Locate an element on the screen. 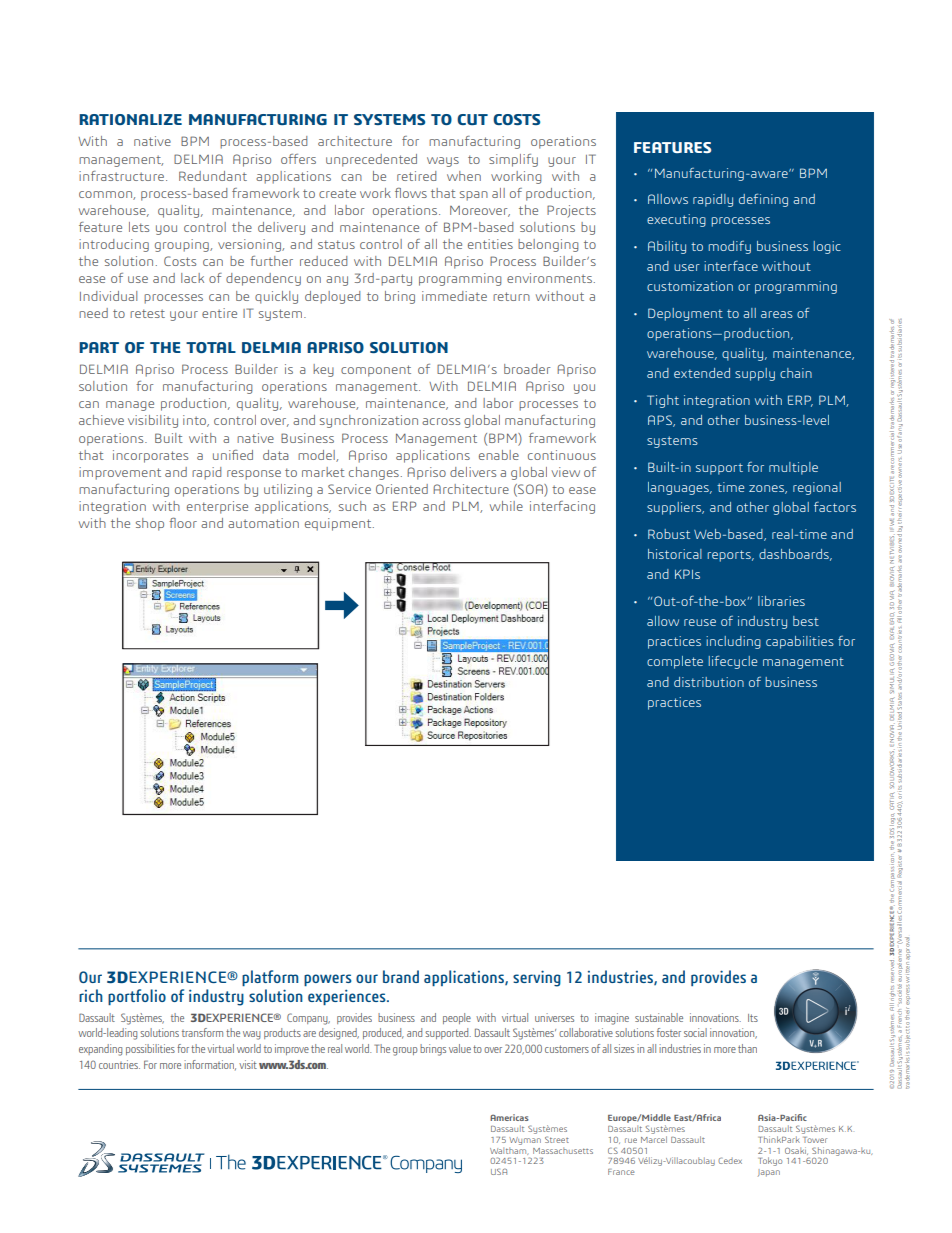  broader is located at coordinates (527, 369).
